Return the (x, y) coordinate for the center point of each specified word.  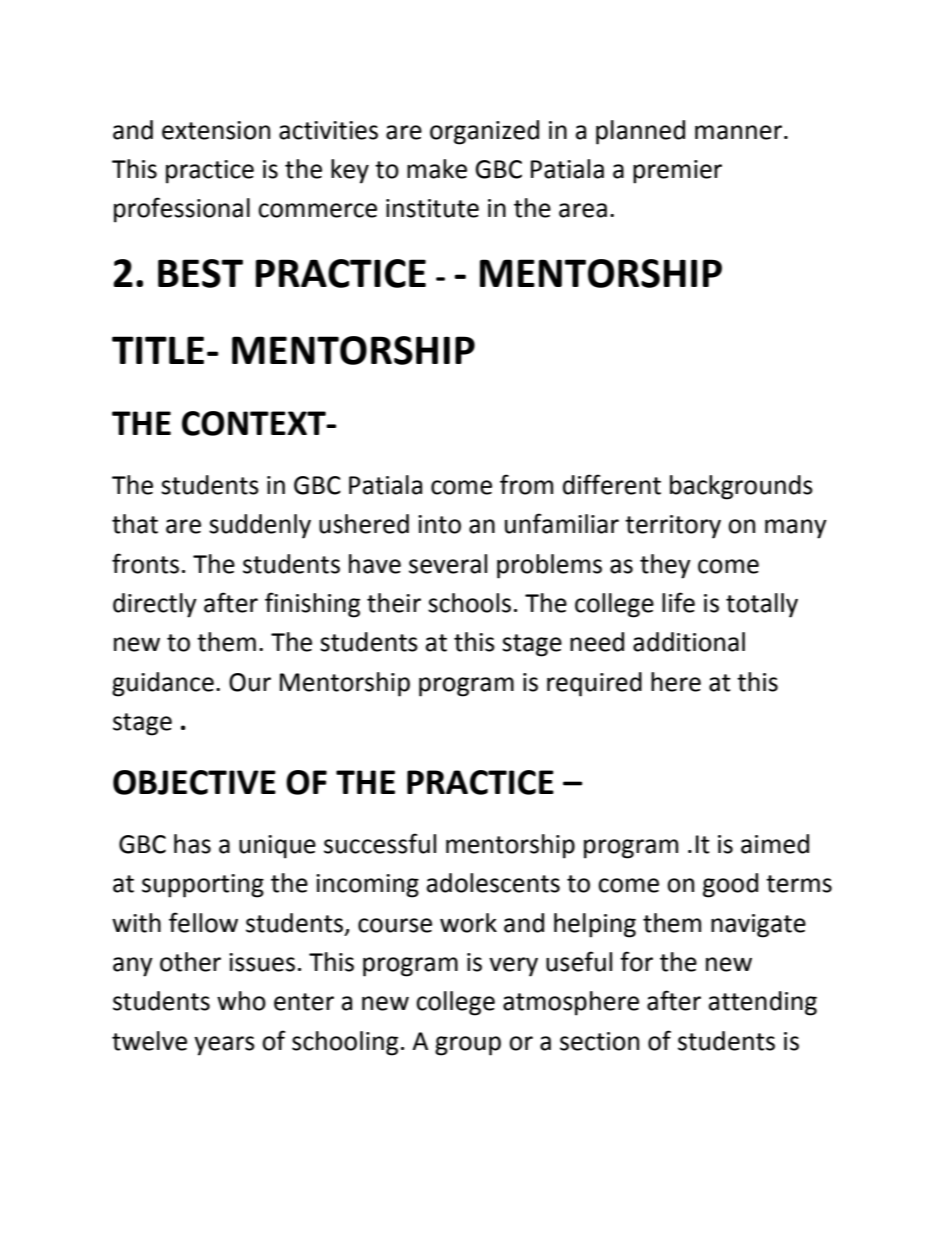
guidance (163, 684)
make (437, 169)
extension (216, 130)
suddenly (260, 526)
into (439, 524)
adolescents (493, 883)
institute (432, 208)
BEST (200, 273)
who (241, 1001)
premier (677, 172)
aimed (775, 844)
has (192, 844)
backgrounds (741, 487)
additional (689, 642)
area (583, 210)
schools (469, 603)
